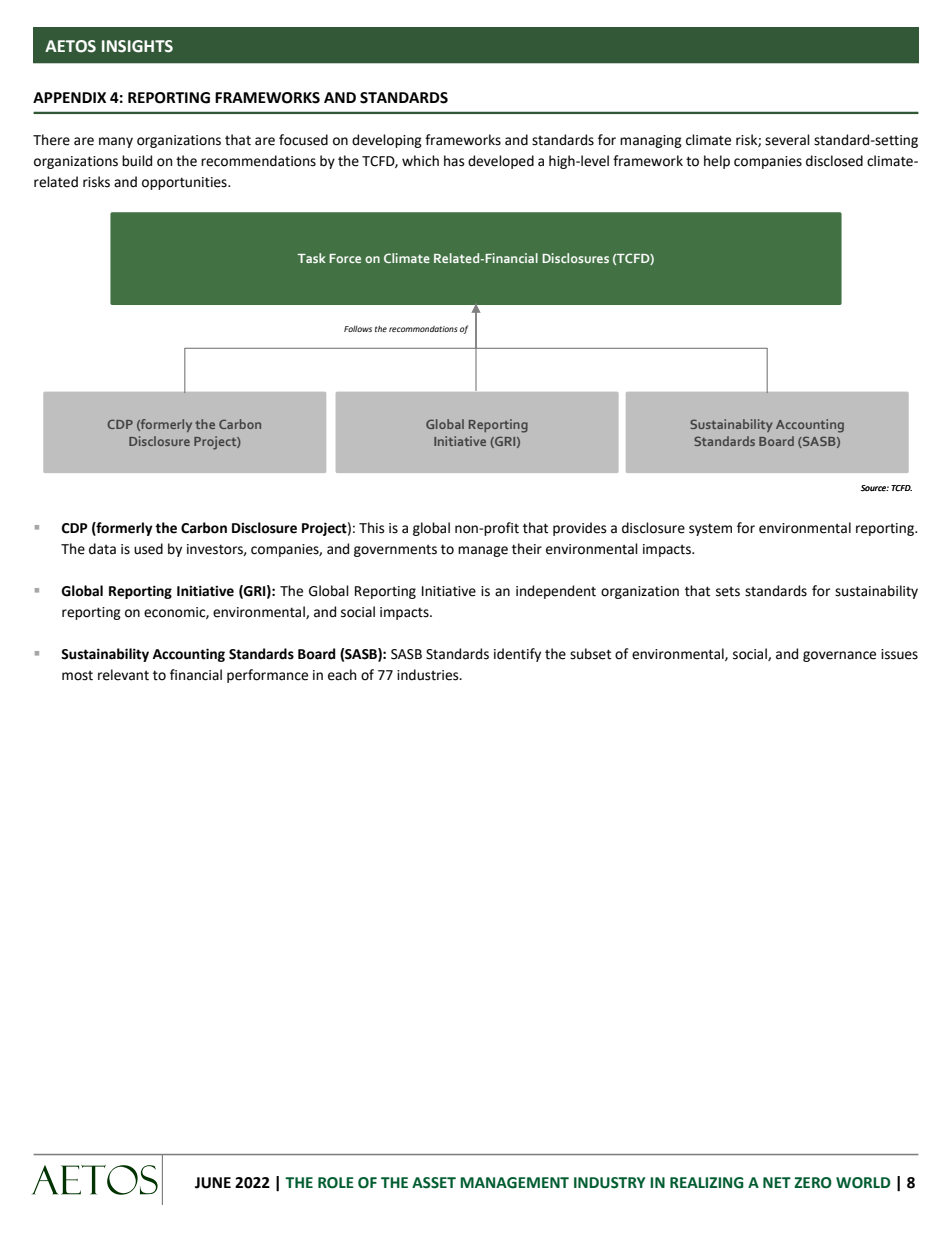 The height and width of the image is (1233, 952). What do you see at coordinates (123, 675) in the image?
I see `relevant` at bounding box center [123, 675].
